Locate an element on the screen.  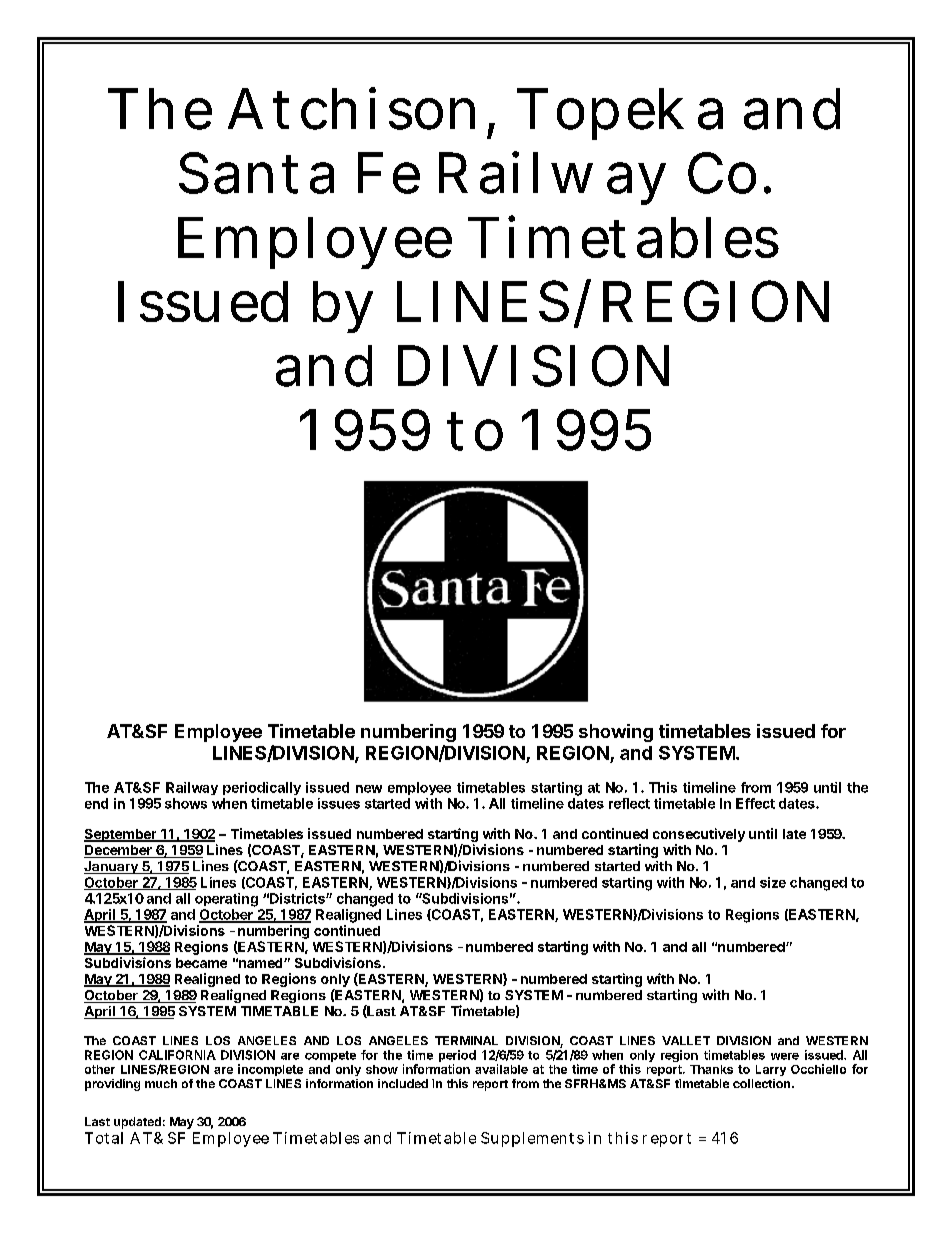
Santa is located at coordinates (256, 173).
